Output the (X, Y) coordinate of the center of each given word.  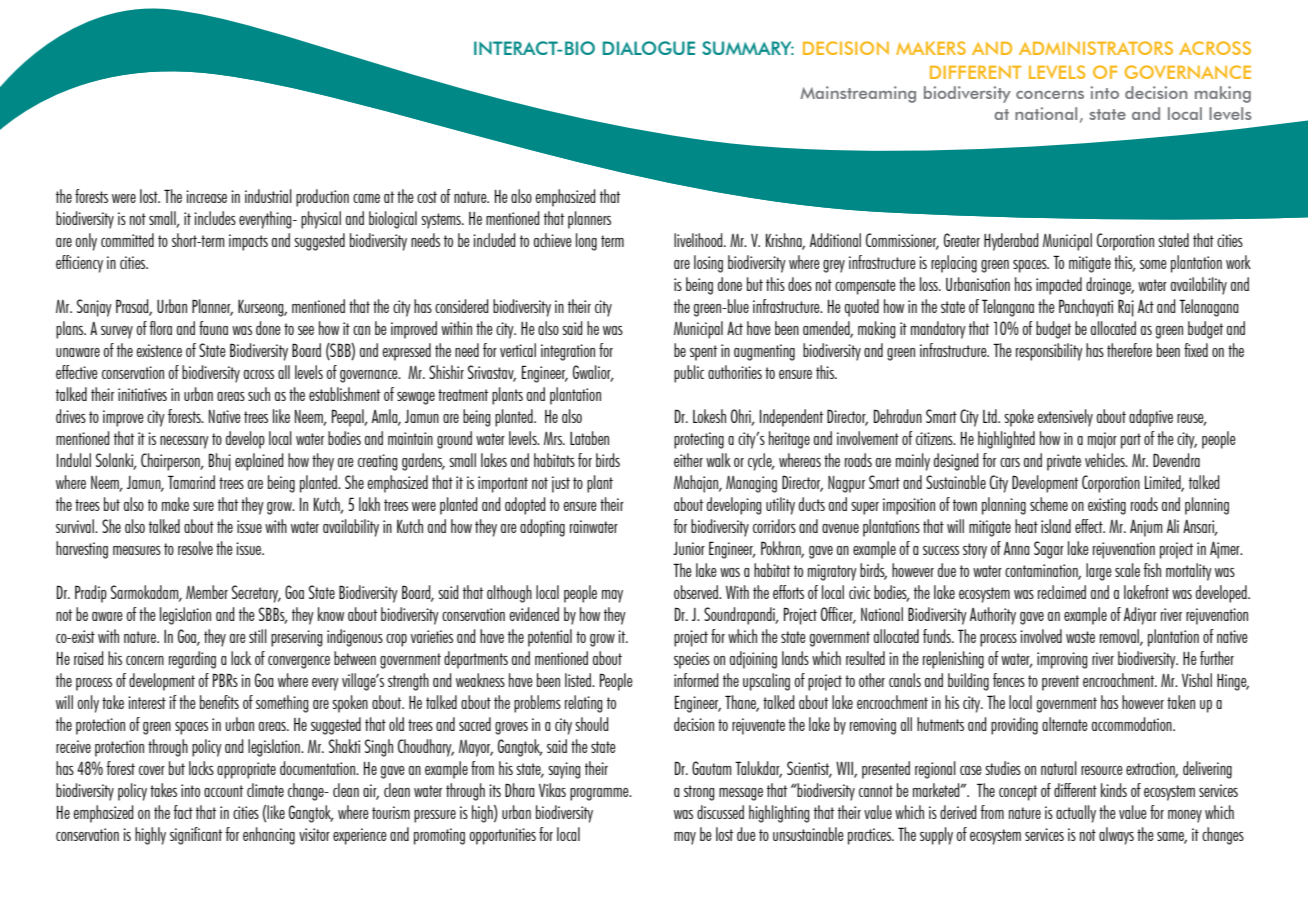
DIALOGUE (649, 48)
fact (183, 812)
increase (206, 196)
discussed (720, 812)
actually (1076, 814)
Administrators (1096, 48)
